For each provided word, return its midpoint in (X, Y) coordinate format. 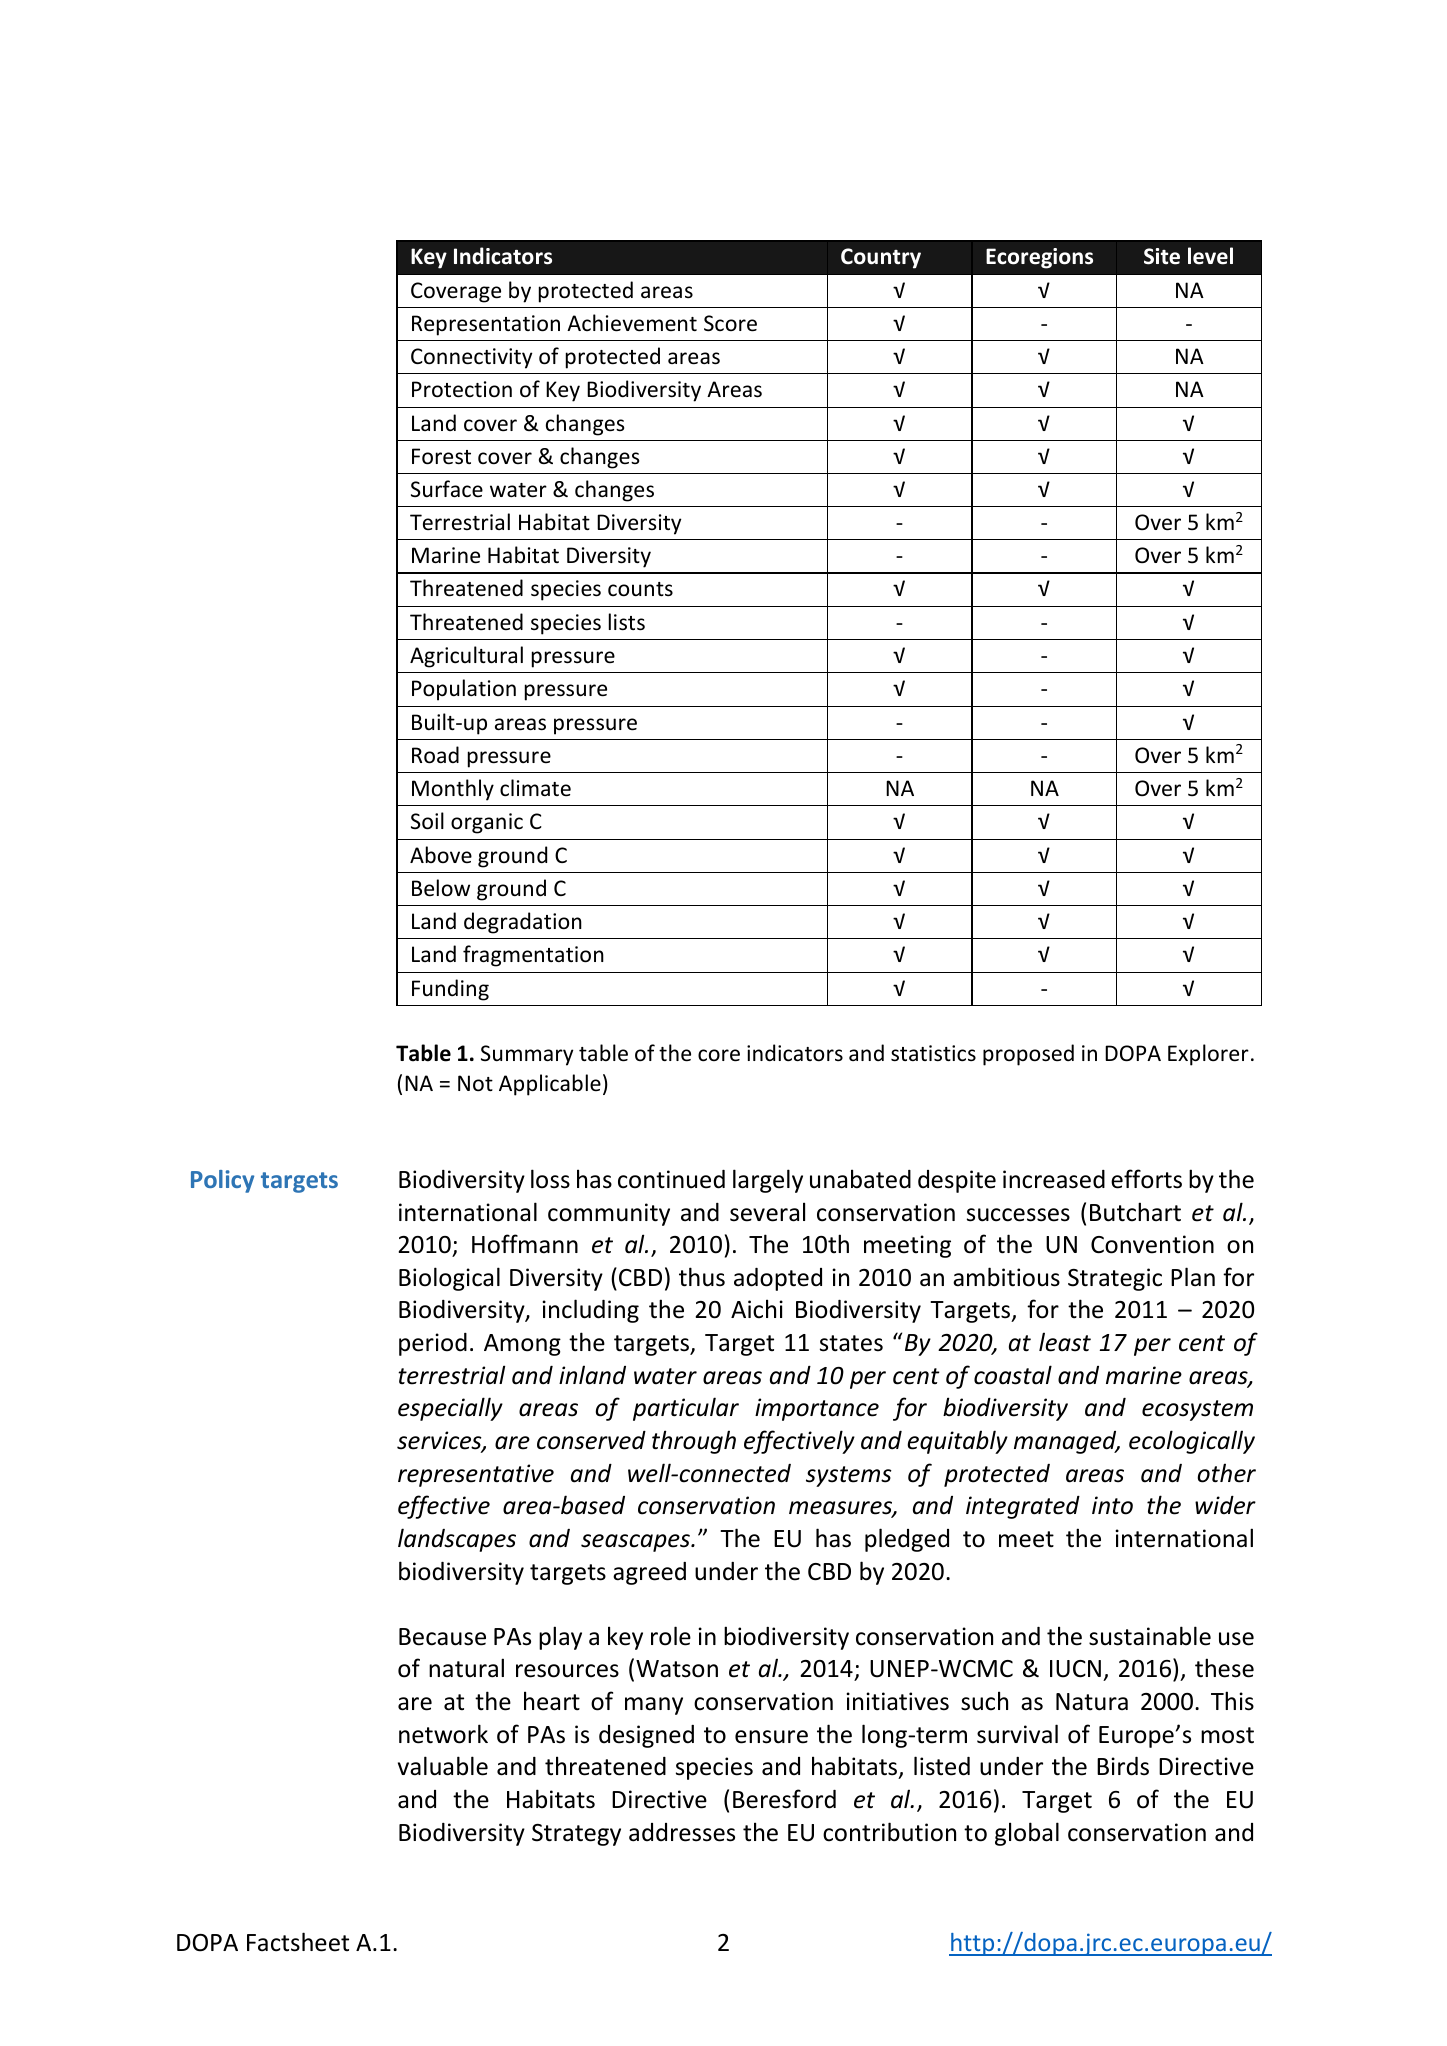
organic (487, 823)
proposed (1028, 1055)
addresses (682, 1832)
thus (702, 1277)
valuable (443, 1766)
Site (1162, 256)
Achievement (632, 323)
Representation (486, 325)
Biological (449, 1279)
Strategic (1115, 1279)
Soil (427, 821)
